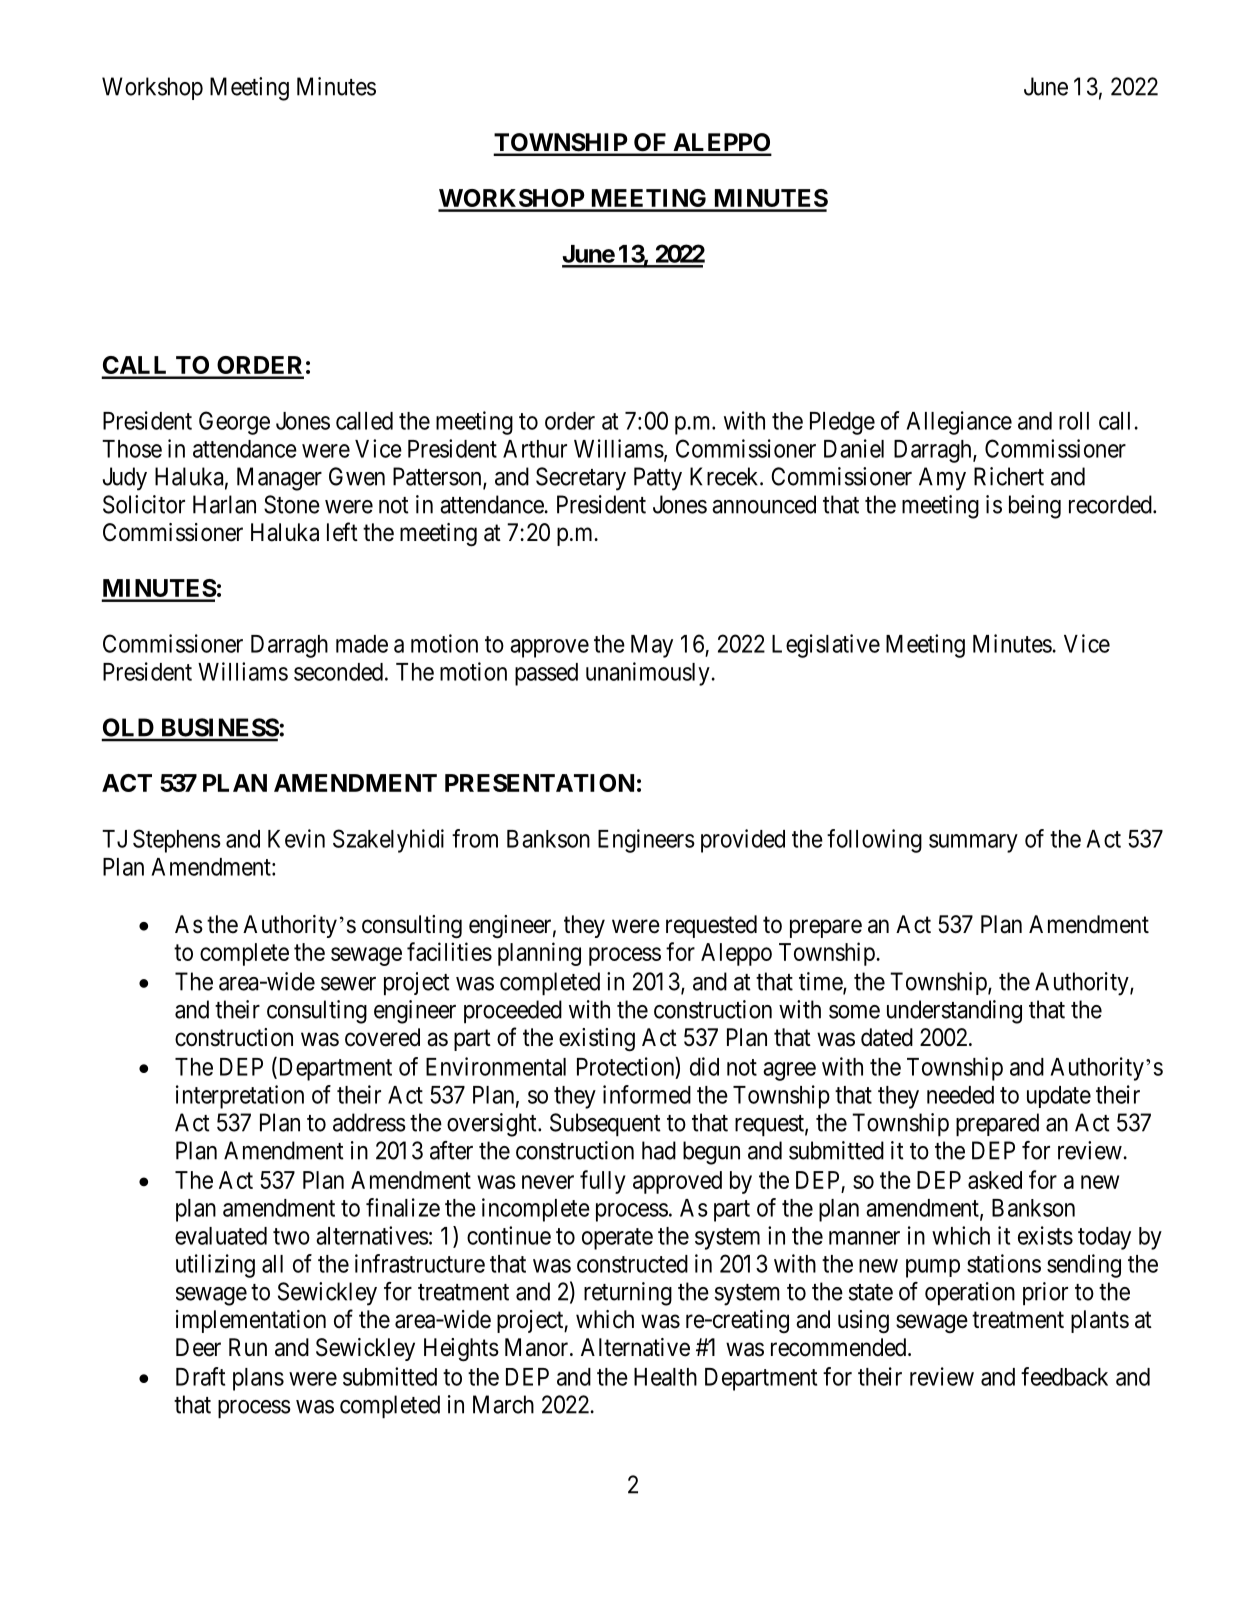  What do you see at coordinates (449, 951) in the screenshot?
I see `facilities` at bounding box center [449, 951].
